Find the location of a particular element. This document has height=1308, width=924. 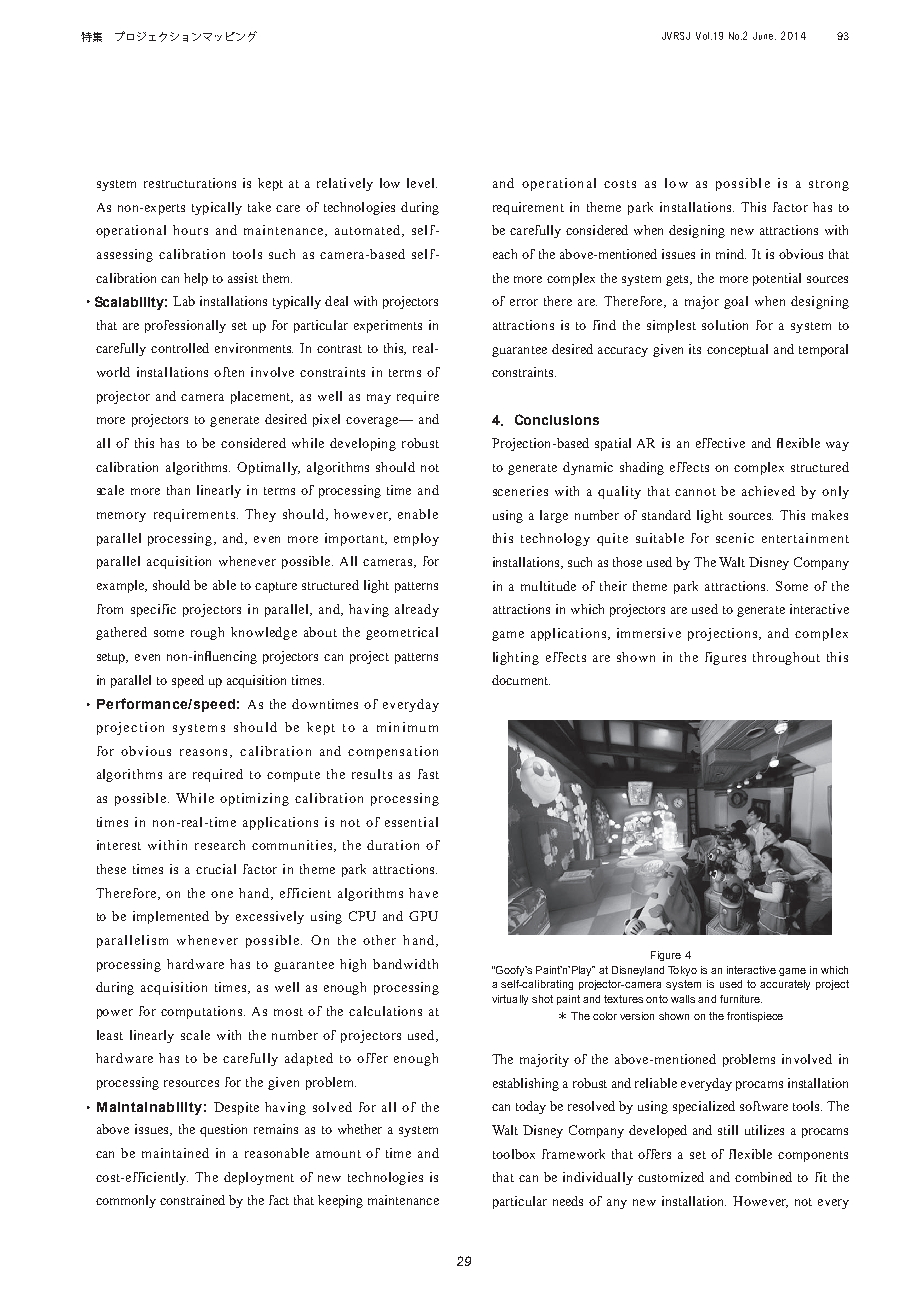

specific is located at coordinates (153, 610).
